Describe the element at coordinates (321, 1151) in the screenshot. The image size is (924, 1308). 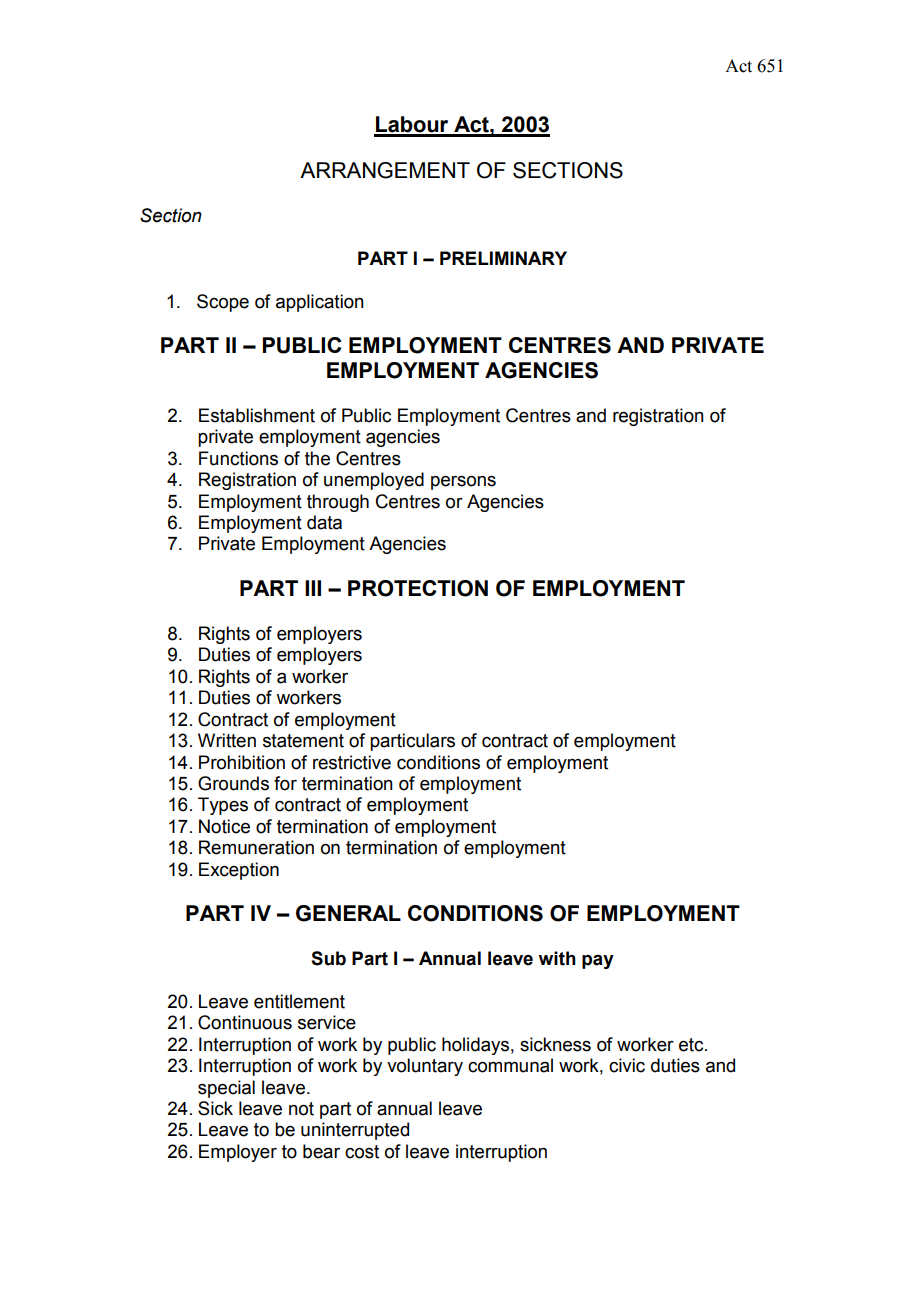
I see `bear` at that location.
